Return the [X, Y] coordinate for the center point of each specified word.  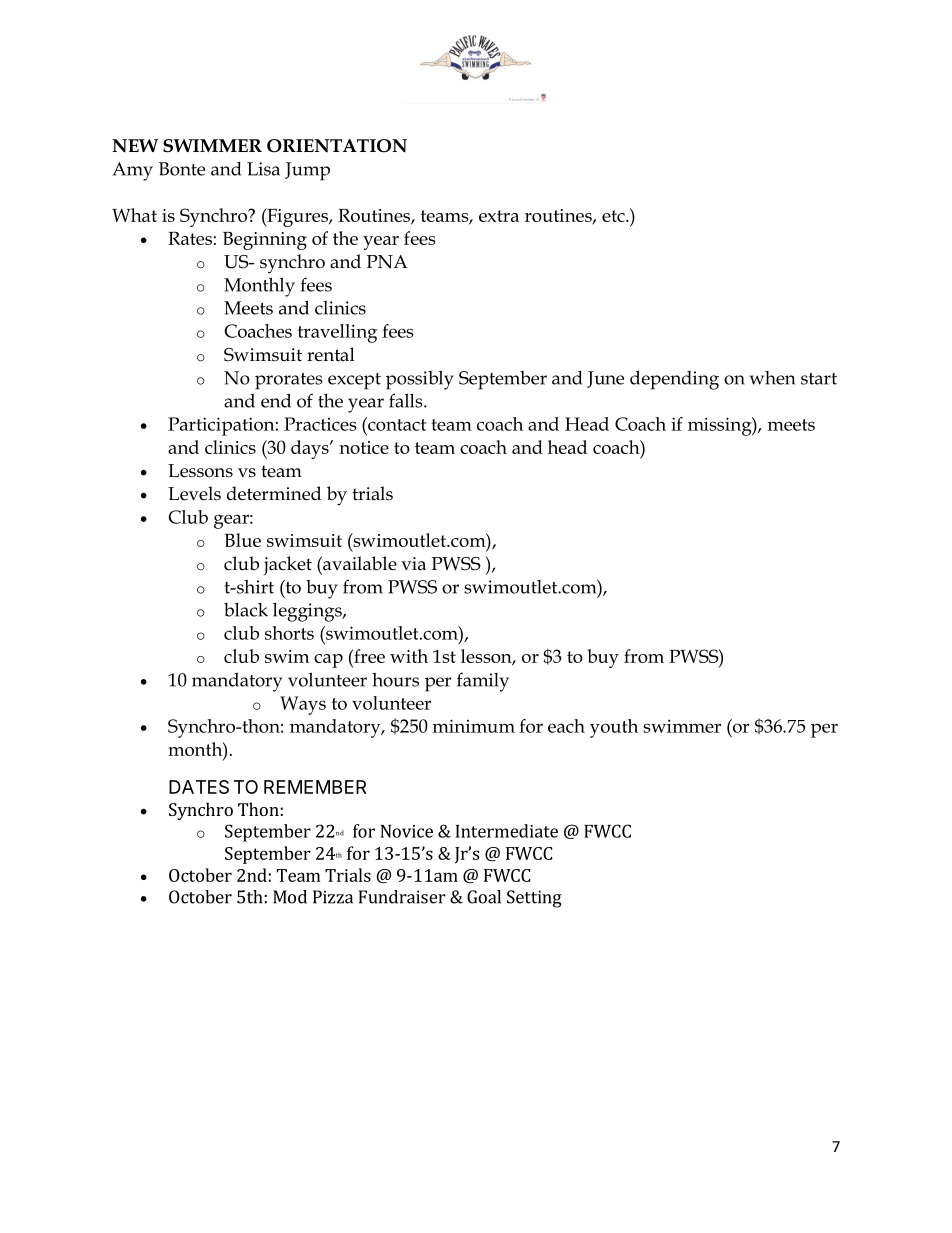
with [409, 656]
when [772, 378]
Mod [290, 897]
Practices [320, 424]
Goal [484, 897]
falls [407, 400]
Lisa [263, 169]
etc [614, 216]
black [246, 610]
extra [499, 216]
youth [614, 728]
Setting [534, 899]
